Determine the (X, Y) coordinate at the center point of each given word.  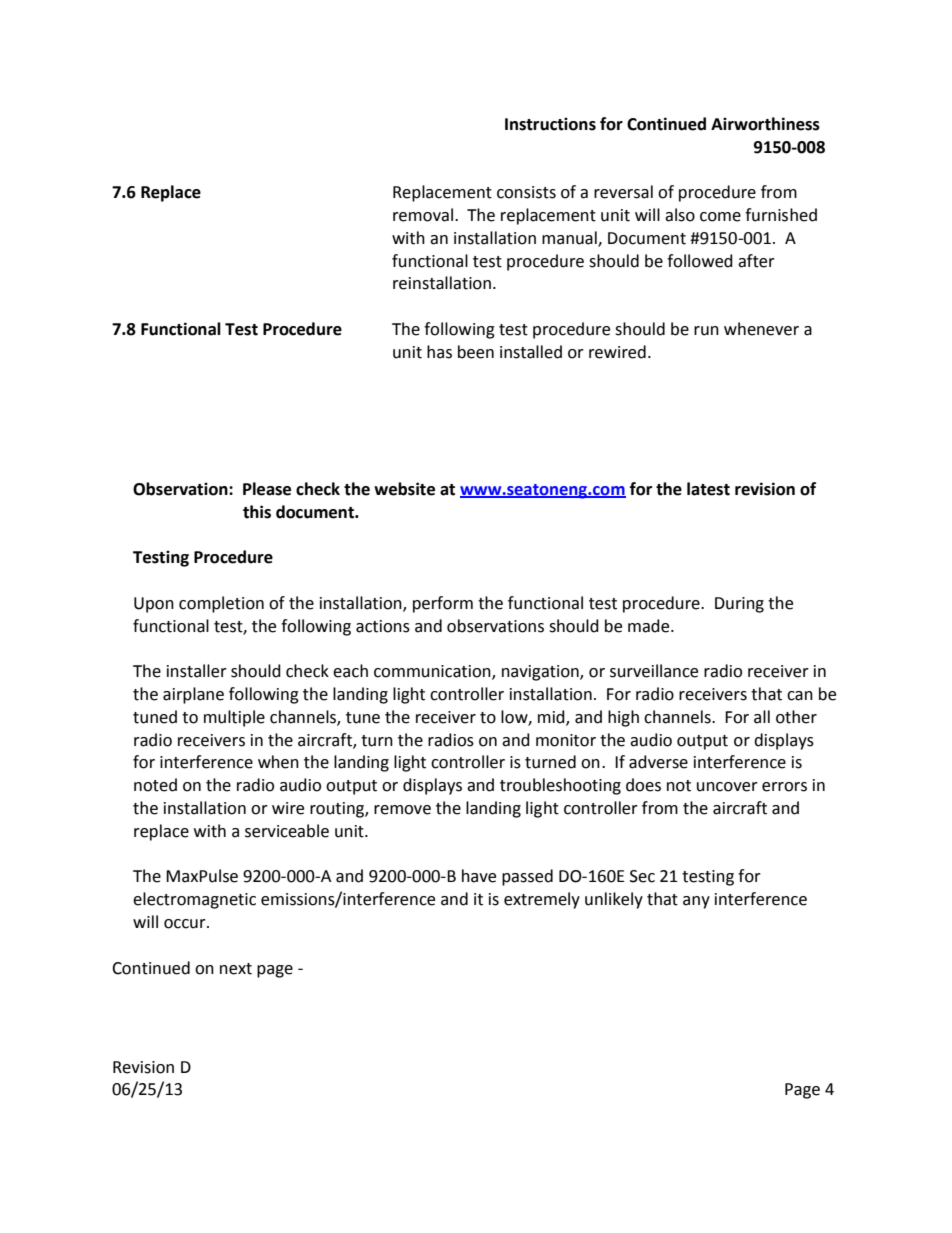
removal (423, 215)
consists (526, 192)
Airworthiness (765, 124)
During (739, 605)
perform (443, 604)
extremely (542, 900)
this (257, 512)
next (236, 969)
